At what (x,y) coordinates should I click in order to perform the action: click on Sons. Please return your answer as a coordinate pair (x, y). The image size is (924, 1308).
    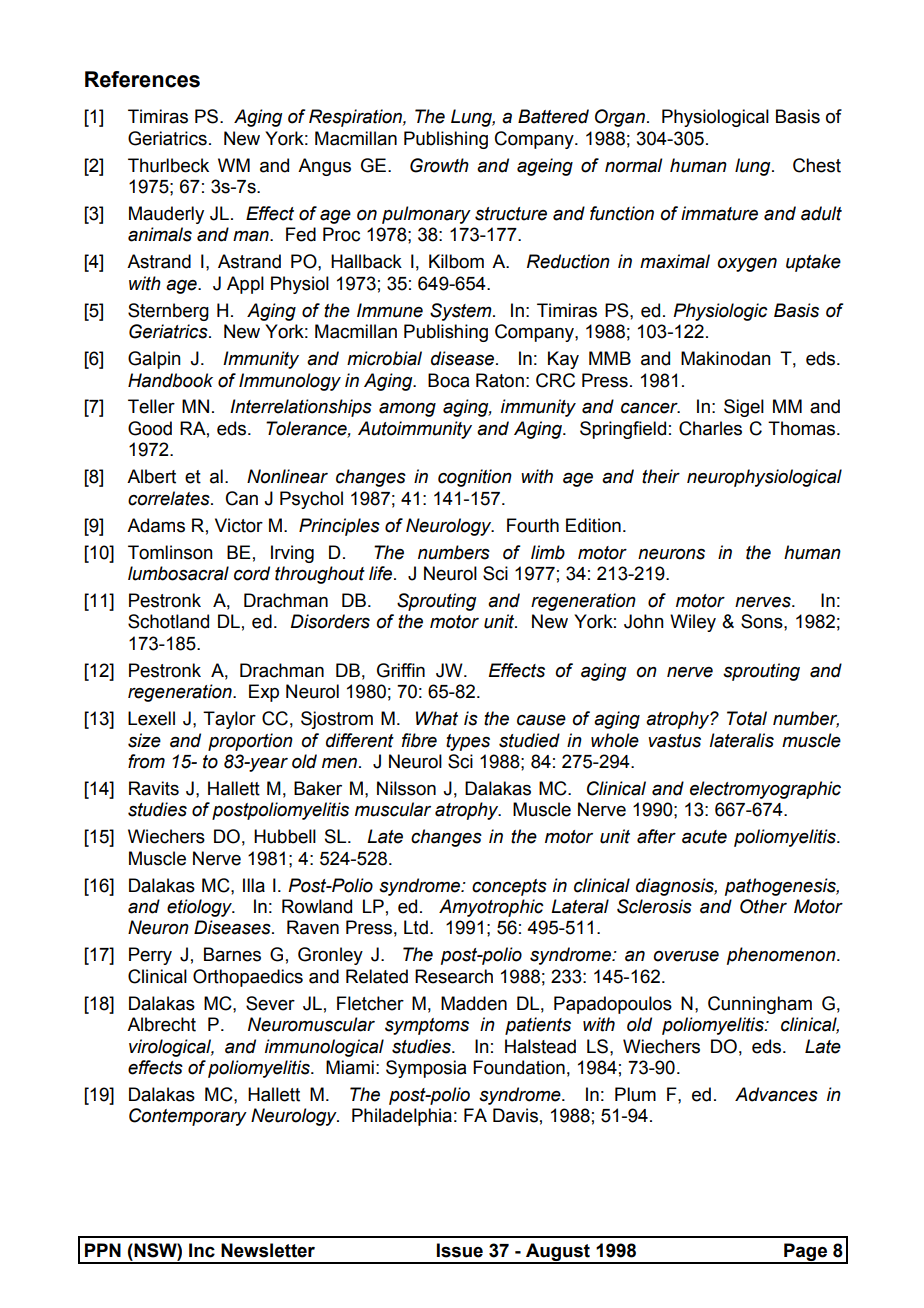
    Looking at the image, I should click on (763, 621).
